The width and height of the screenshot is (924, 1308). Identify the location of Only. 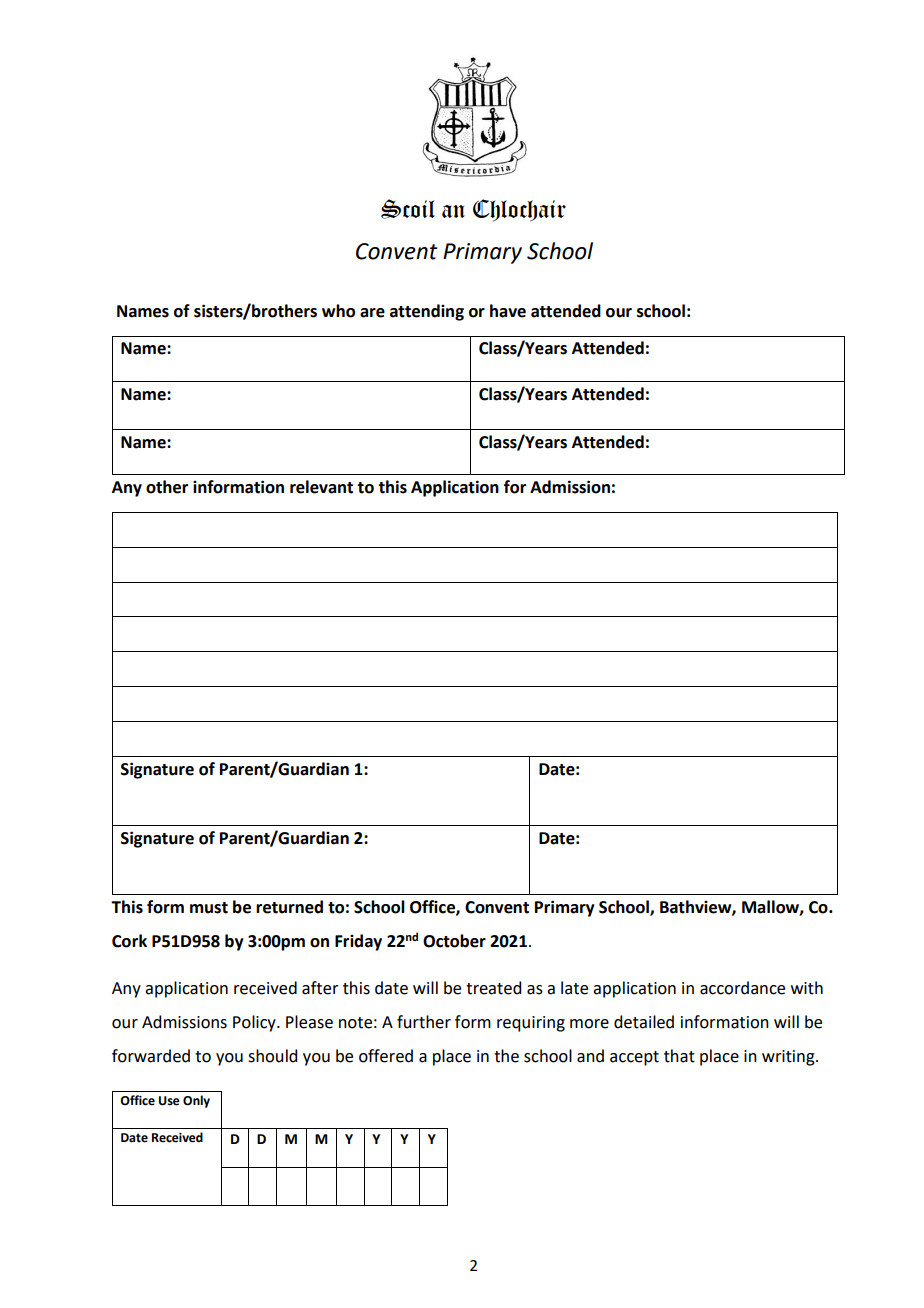
(196, 1101).
